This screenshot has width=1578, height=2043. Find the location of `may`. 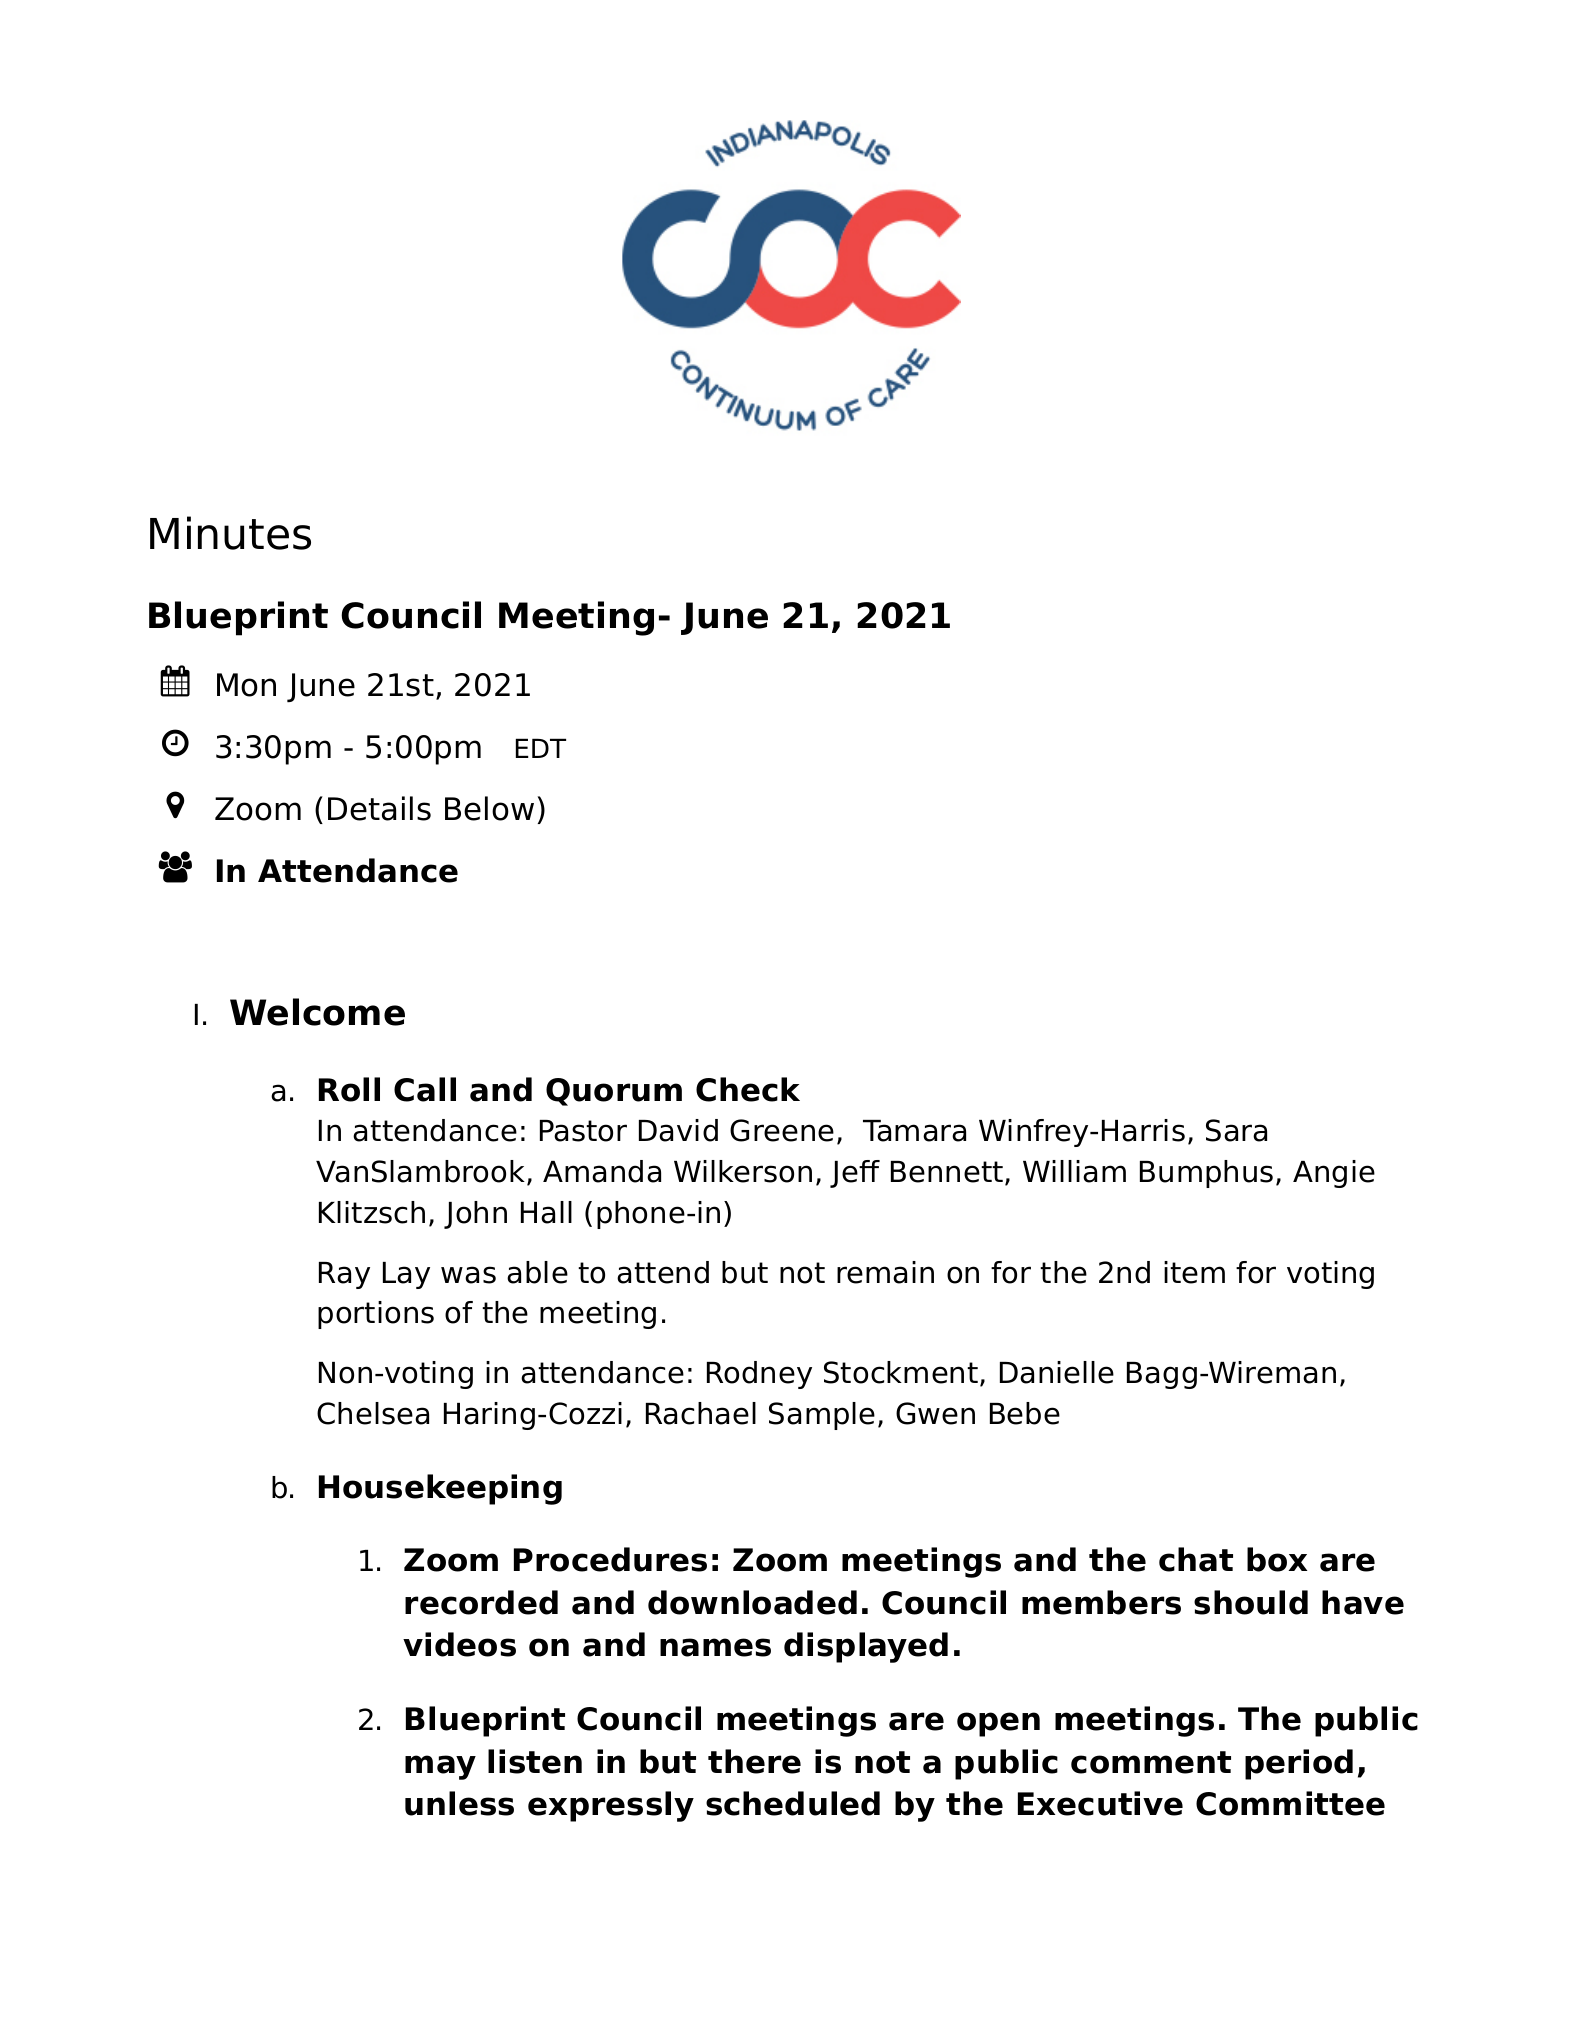

may is located at coordinates (440, 1767).
